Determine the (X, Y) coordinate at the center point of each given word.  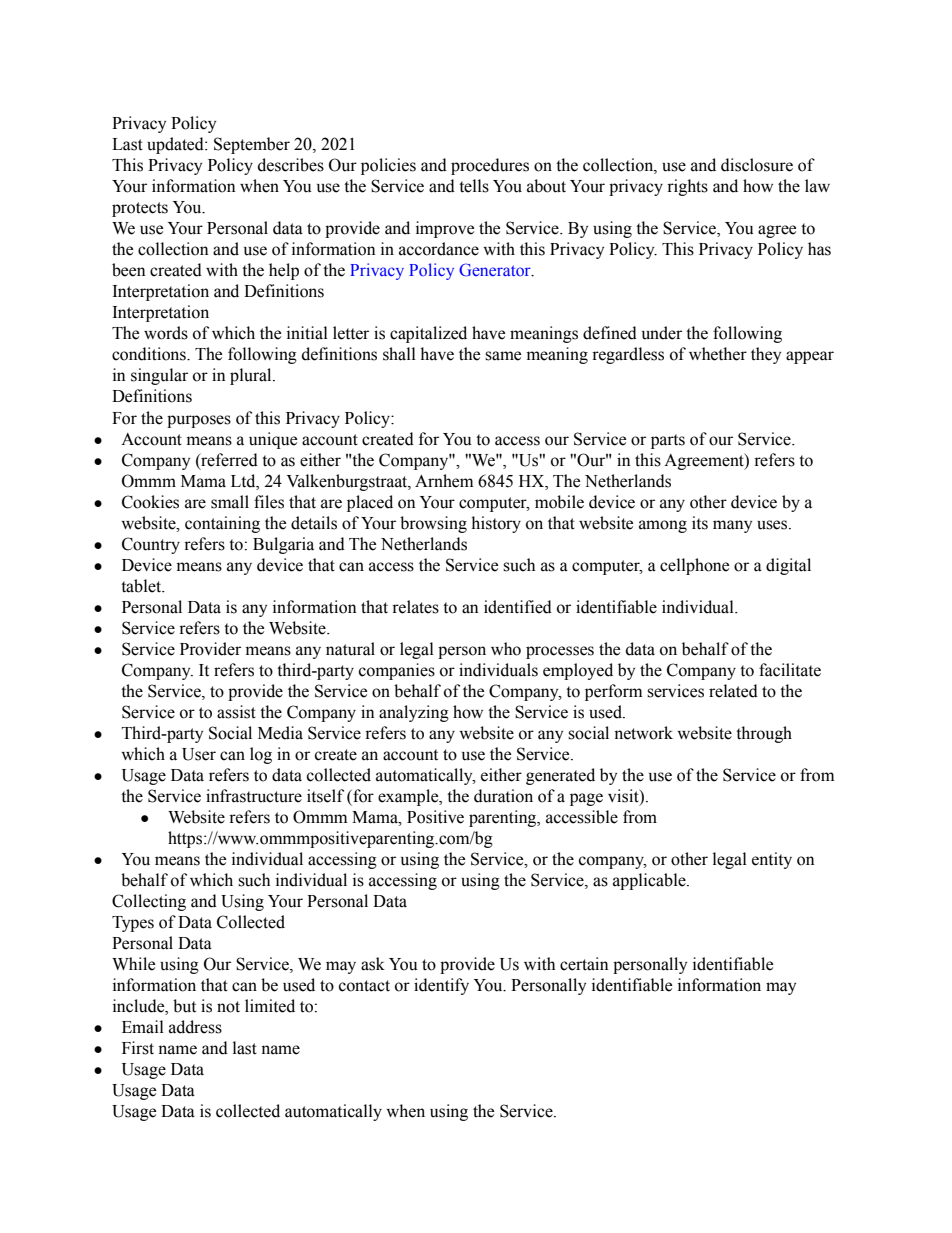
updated (176, 145)
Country (151, 545)
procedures (490, 166)
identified (518, 607)
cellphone (694, 566)
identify (441, 986)
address (195, 1027)
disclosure (757, 165)
